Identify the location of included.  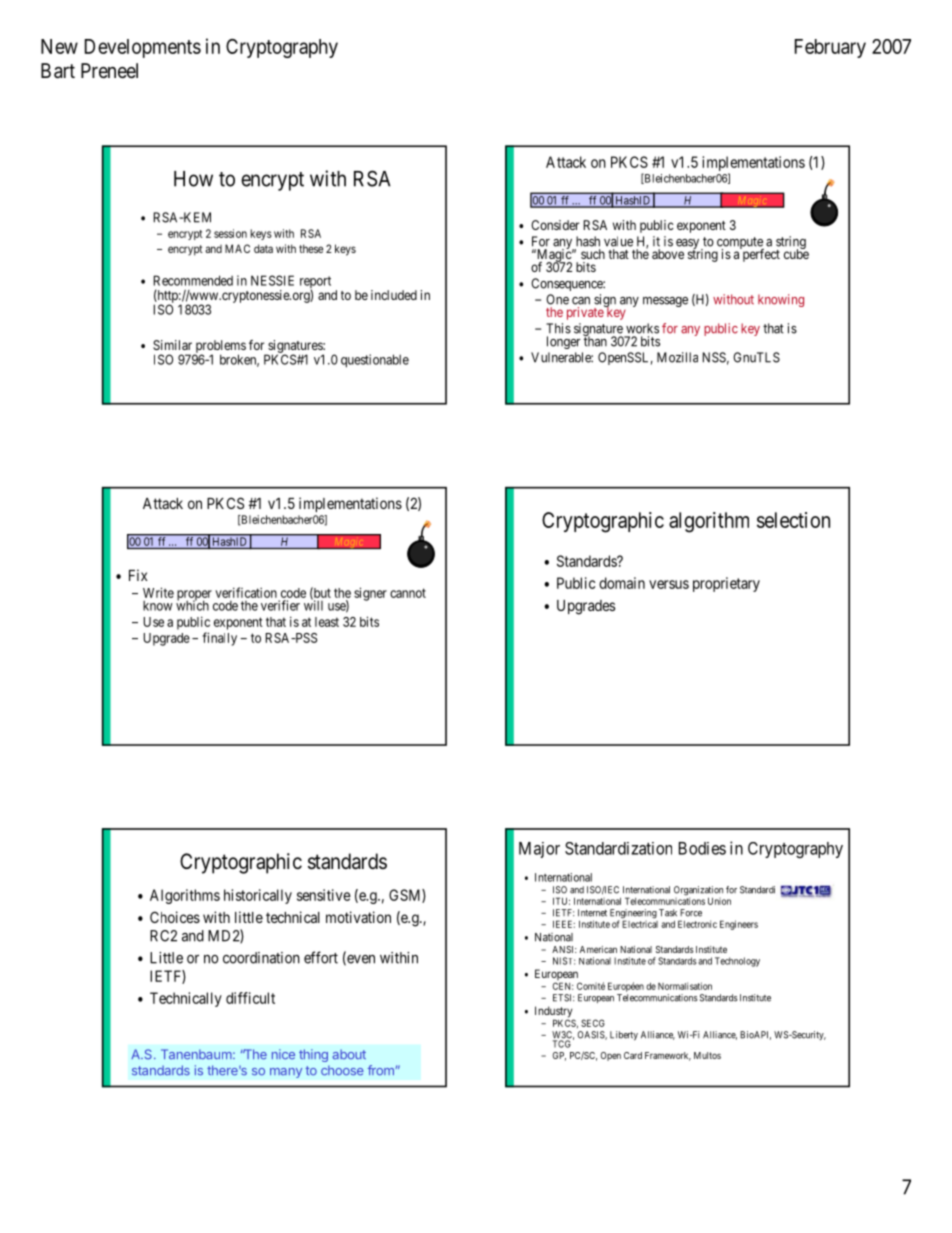
(394, 295).
